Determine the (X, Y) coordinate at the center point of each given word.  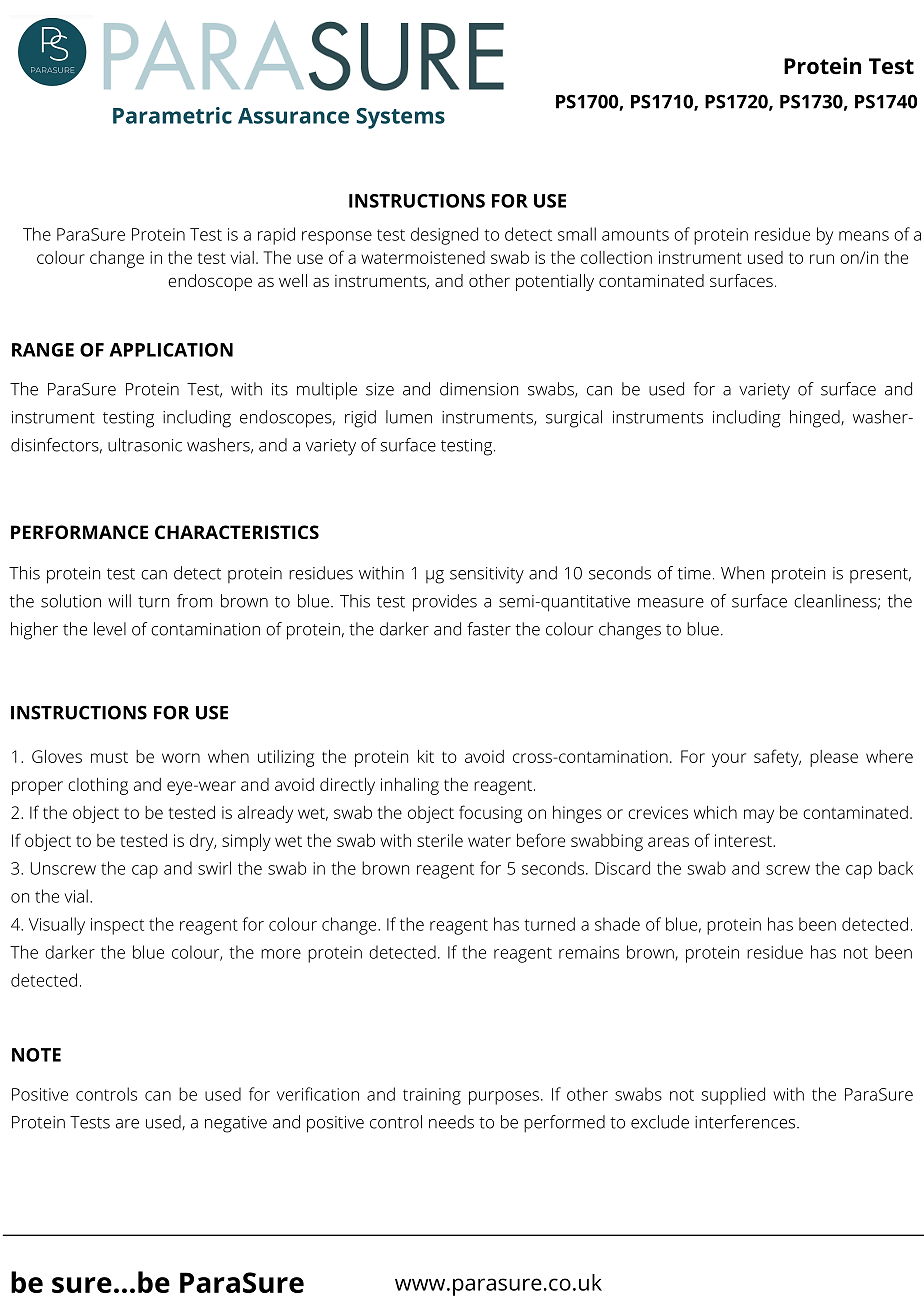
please (834, 758)
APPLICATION (171, 350)
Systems (401, 118)
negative (236, 1124)
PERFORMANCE (79, 532)
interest (744, 840)
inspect (117, 926)
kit (426, 756)
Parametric (172, 115)
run (822, 259)
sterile (440, 840)
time (694, 573)
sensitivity (487, 575)
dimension (479, 389)
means (864, 236)
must (109, 757)
